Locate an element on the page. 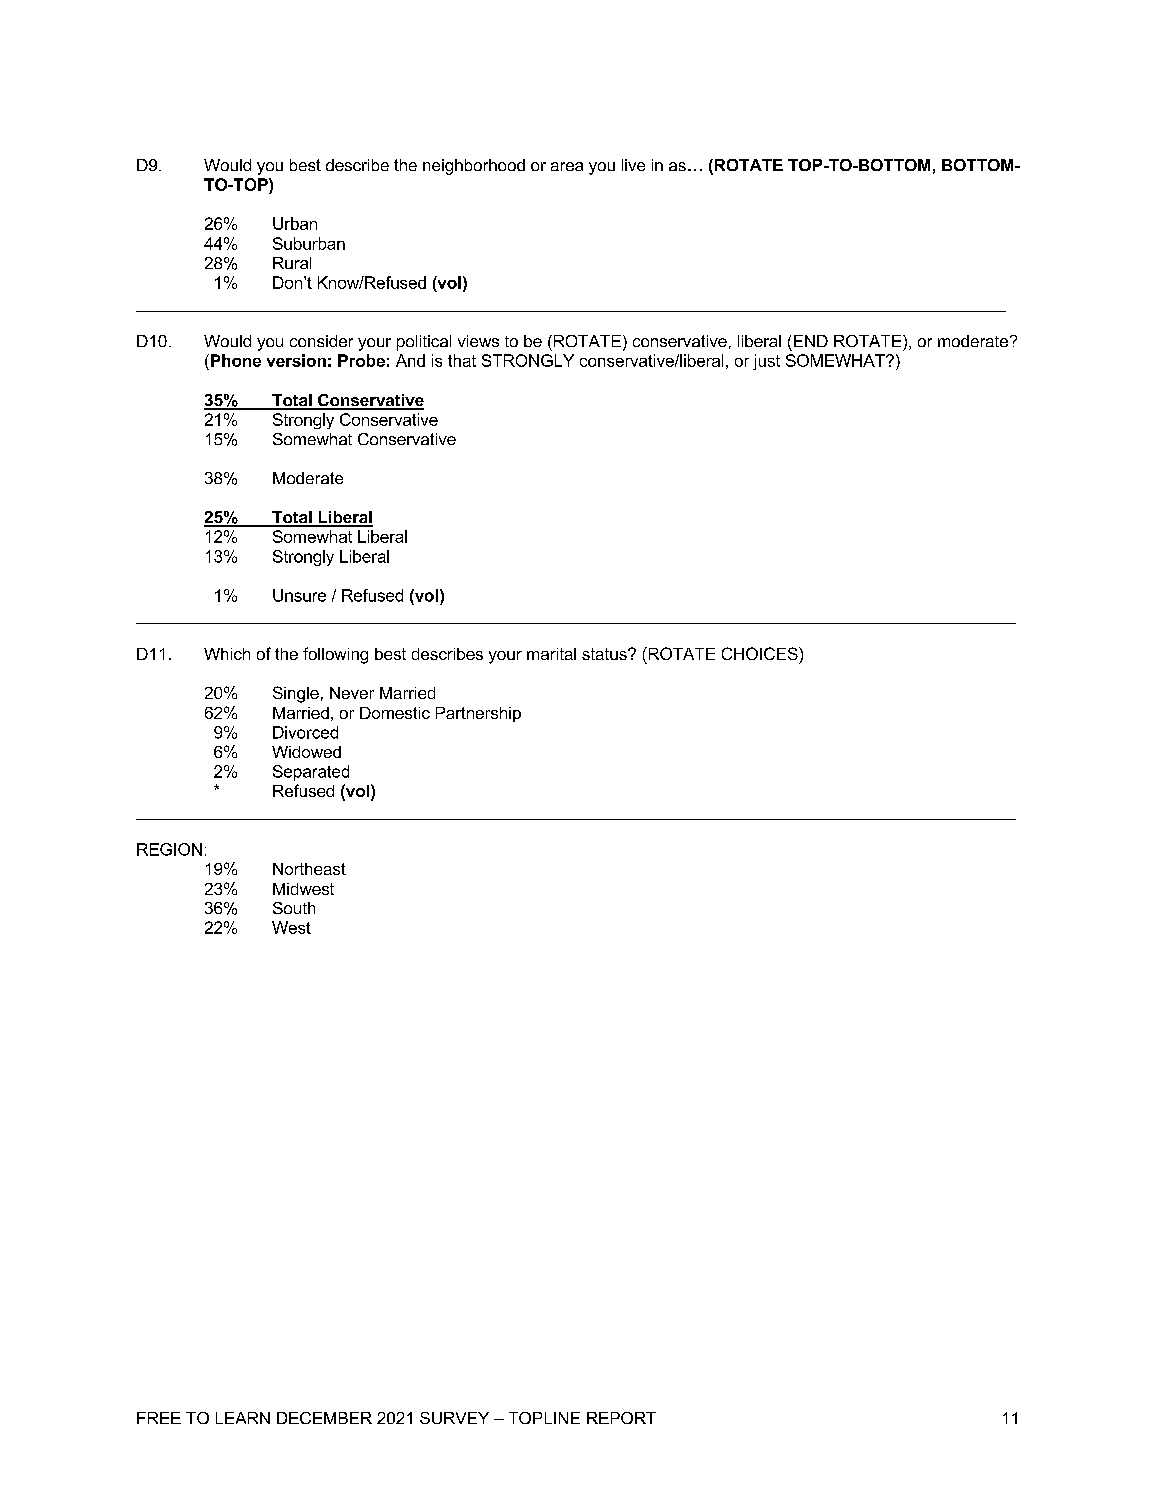 This document has width=1156, height=1496. CHOICES is located at coordinates (761, 653).
